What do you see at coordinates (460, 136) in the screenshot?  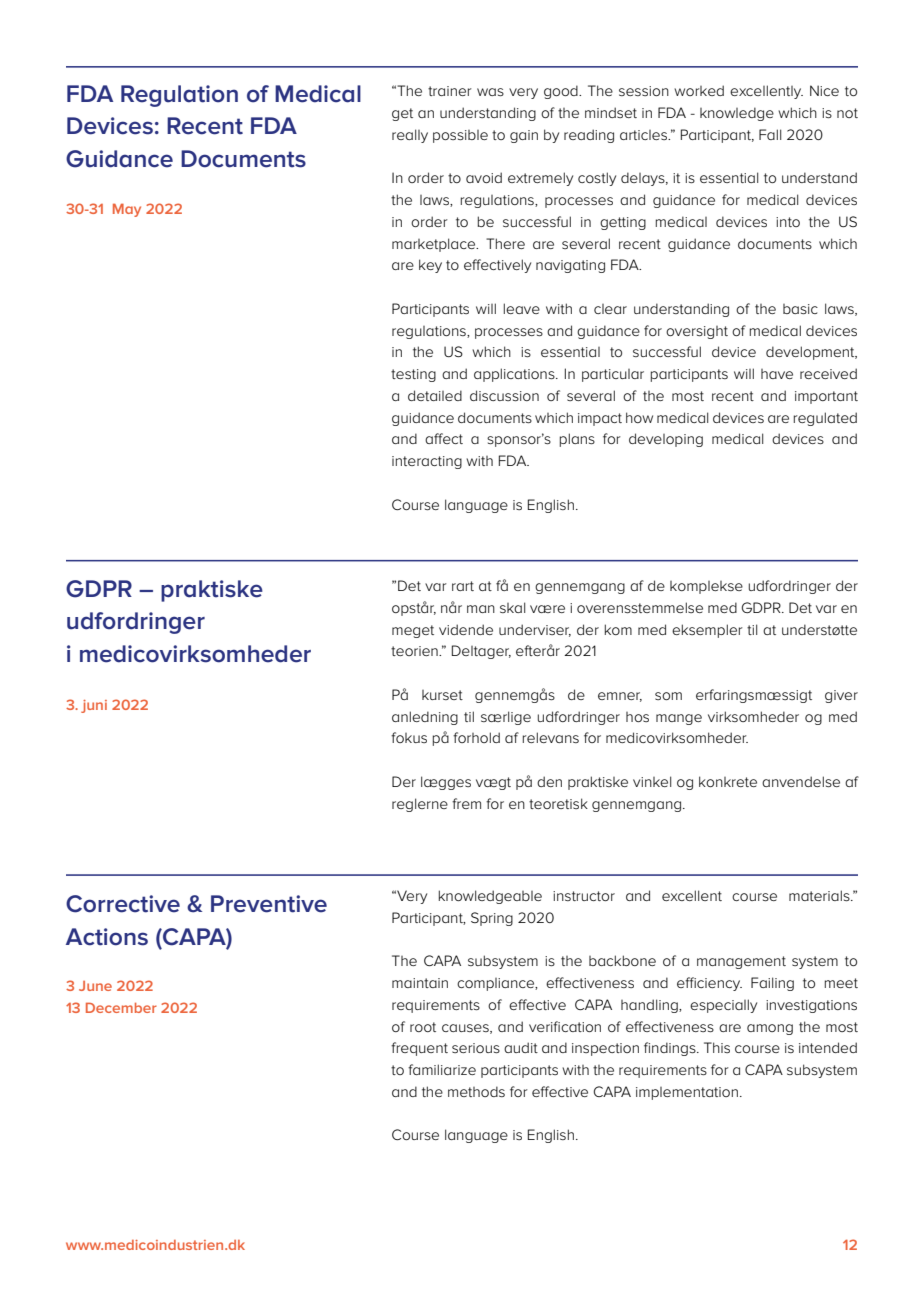 I see `possible` at bounding box center [460, 136].
